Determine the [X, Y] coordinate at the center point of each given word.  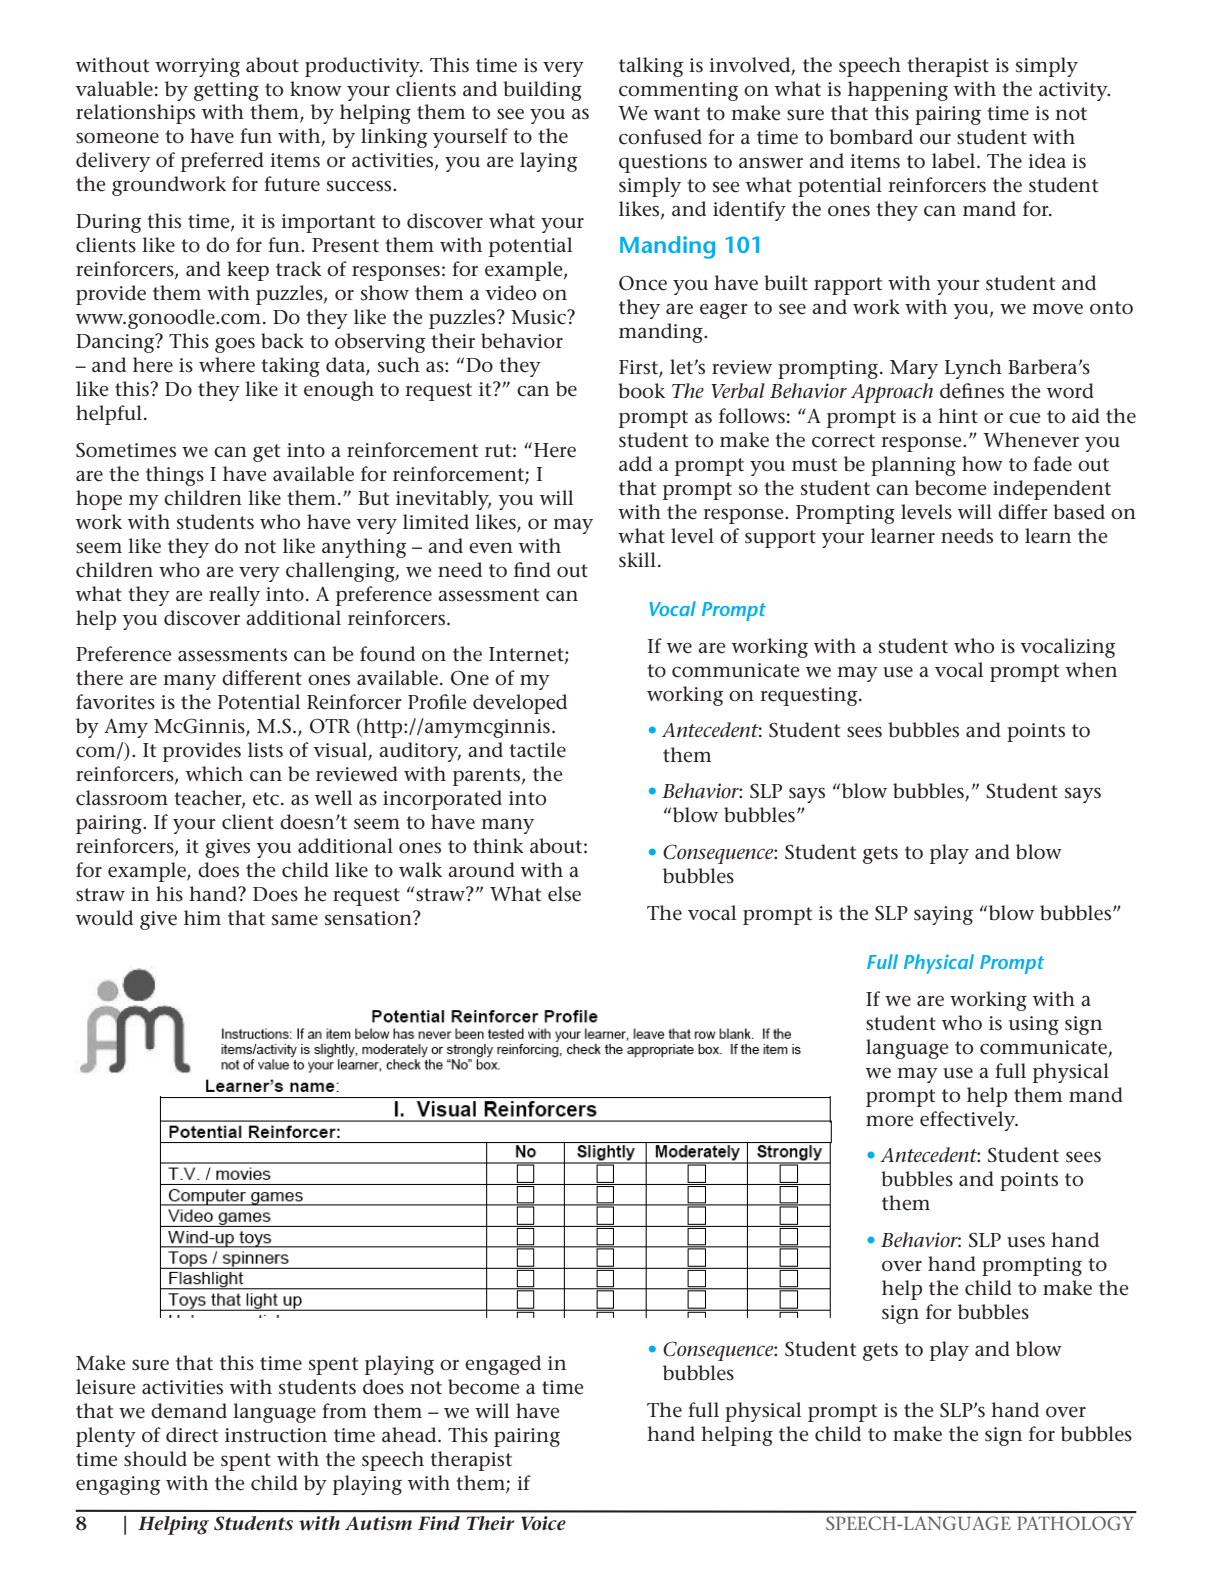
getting [226, 91]
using [1033, 1025]
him [202, 917]
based [1079, 512]
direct [192, 1435]
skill [637, 559]
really [234, 596]
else [564, 894]
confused [660, 137]
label [955, 161]
